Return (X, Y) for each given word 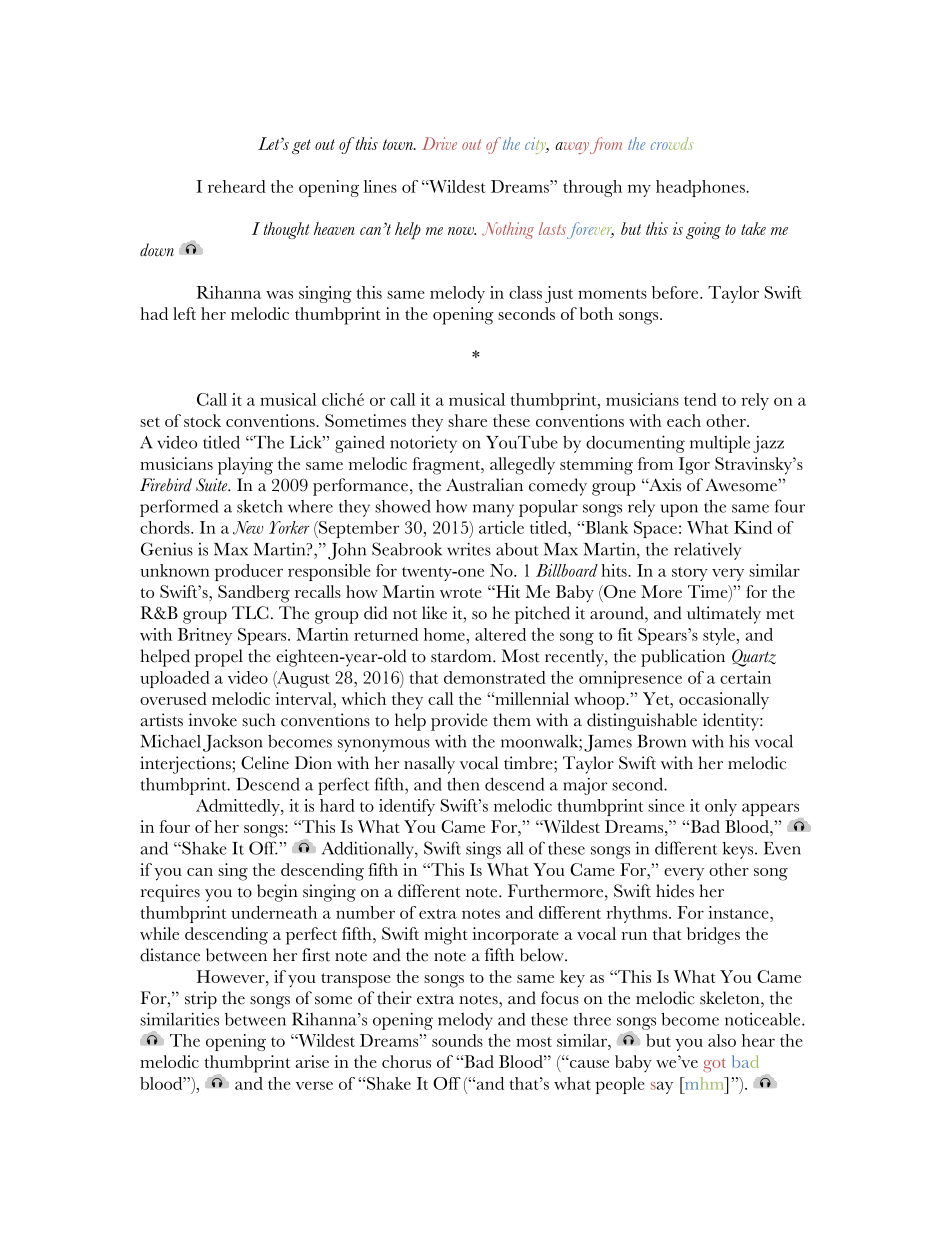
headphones (701, 188)
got (714, 1065)
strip (201, 1000)
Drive (439, 143)
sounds (457, 1040)
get (301, 146)
